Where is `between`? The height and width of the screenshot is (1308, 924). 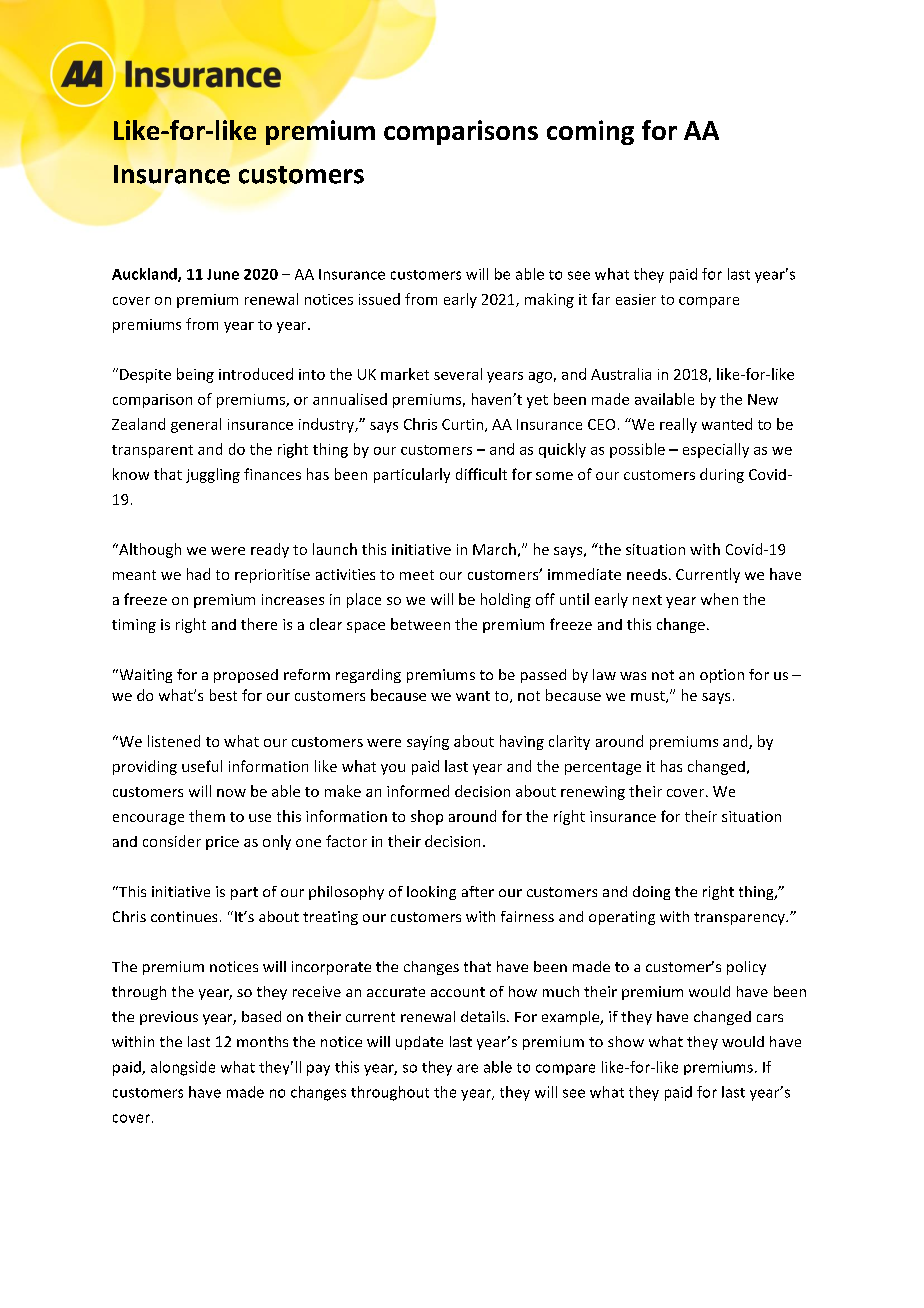
between is located at coordinates (420, 624).
